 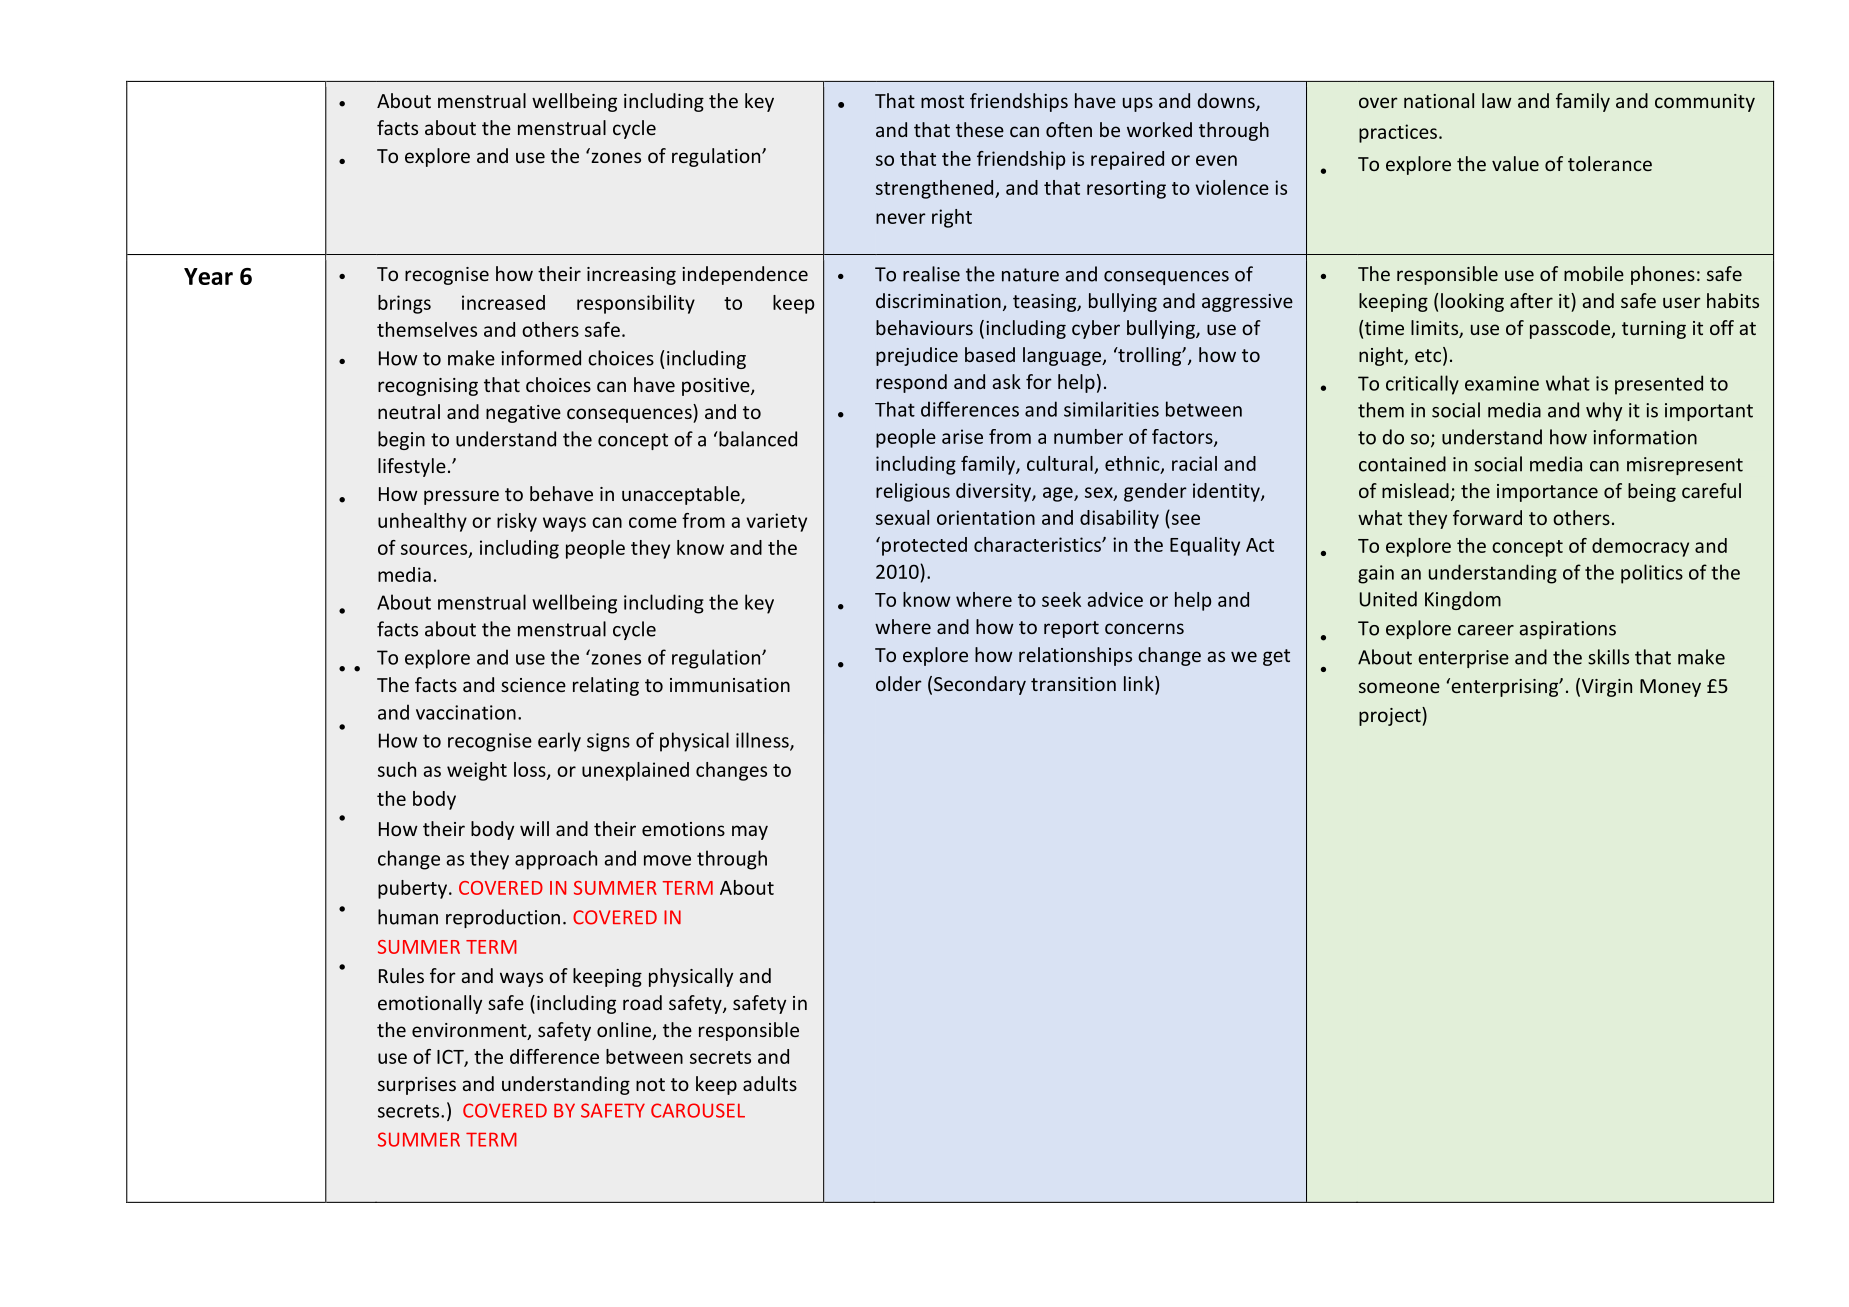 What do you see at coordinates (980, 129) in the screenshot?
I see `these` at bounding box center [980, 129].
